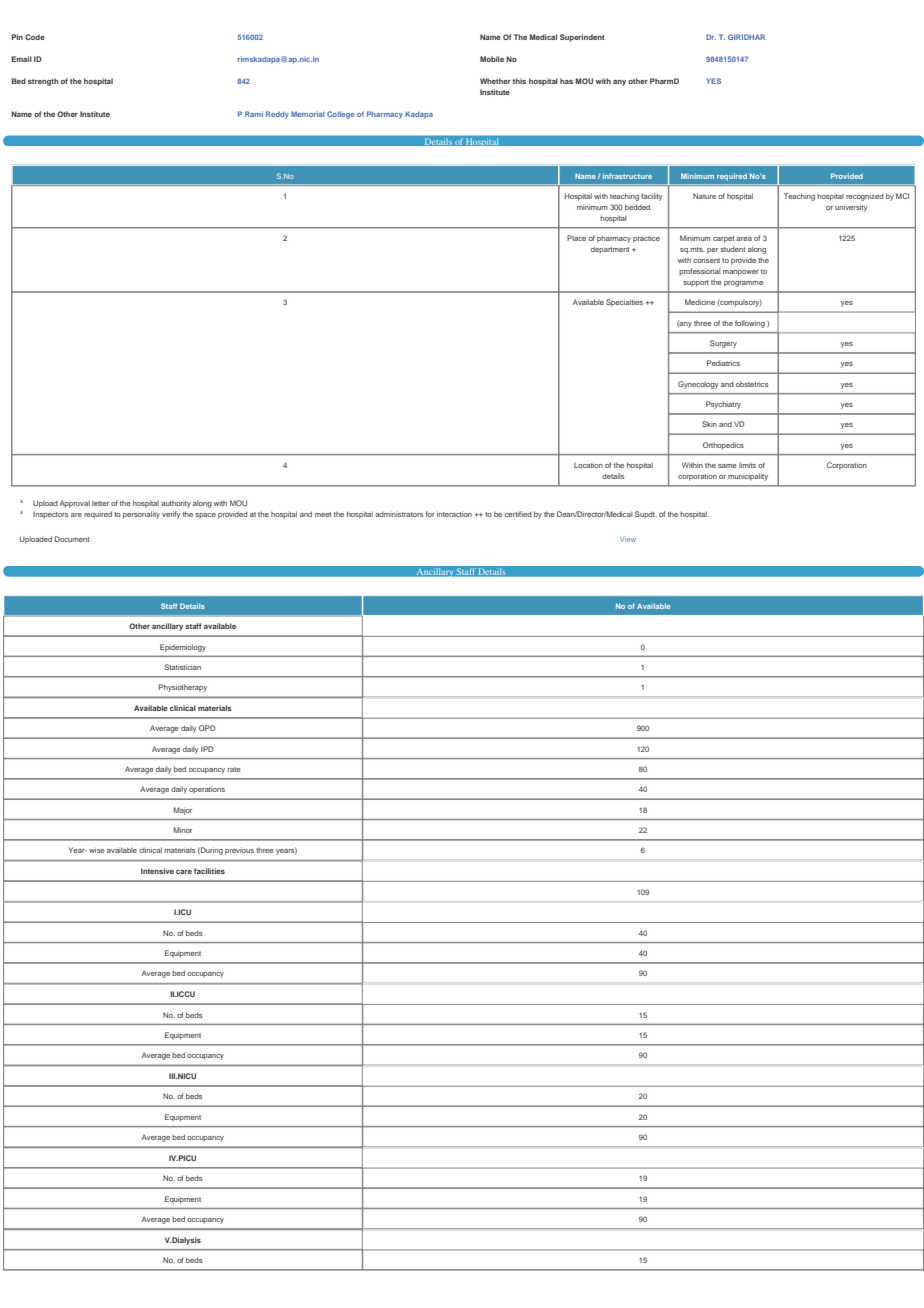 This document has height=1308, width=924. What do you see at coordinates (100, 503) in the document?
I see `letter` at bounding box center [100, 503].
